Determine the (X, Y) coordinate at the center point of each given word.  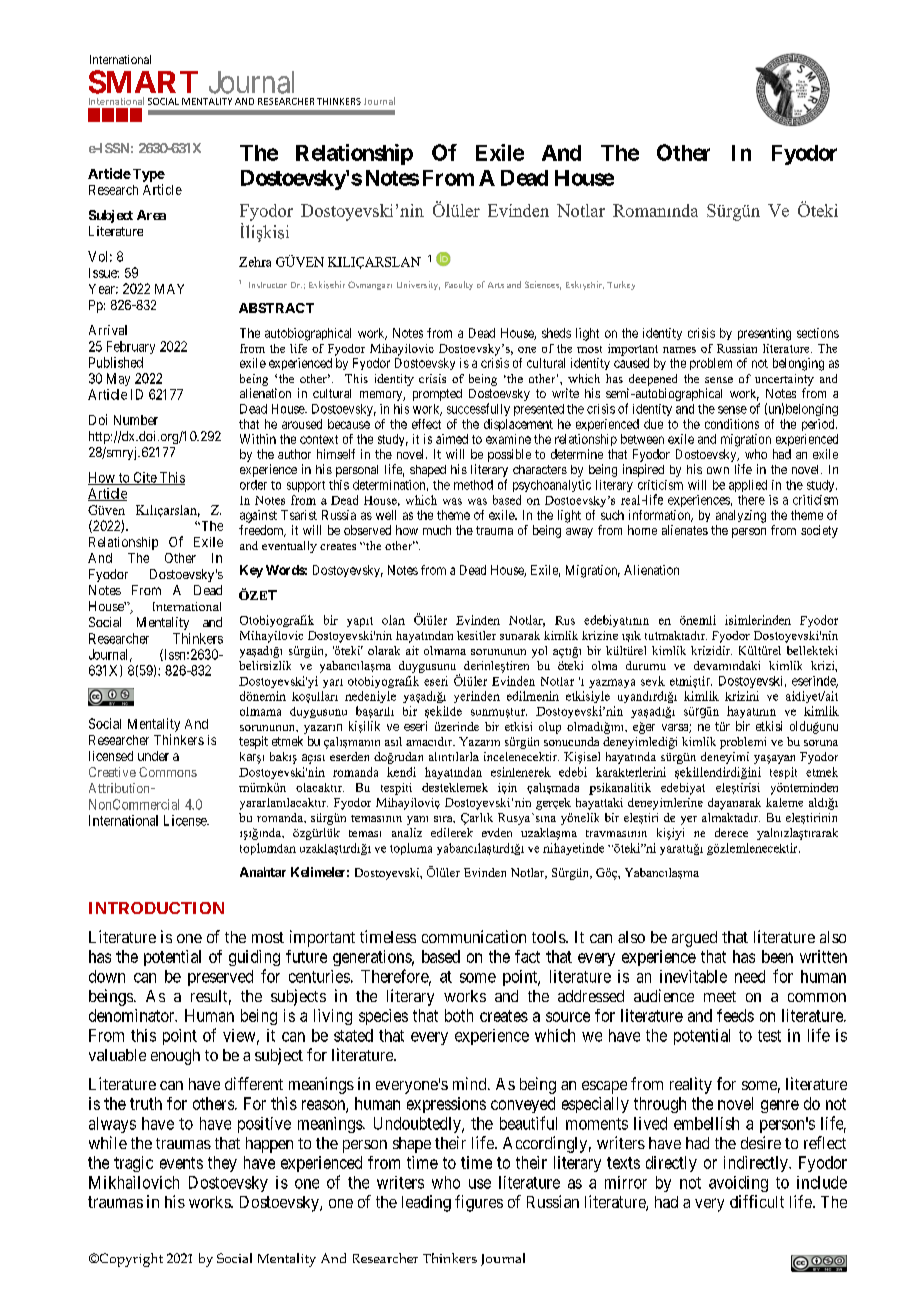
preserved (220, 978)
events (181, 1163)
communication (474, 936)
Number (136, 420)
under (153, 756)
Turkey (621, 285)
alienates (685, 530)
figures (479, 1203)
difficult (757, 1201)
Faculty (459, 285)
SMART (143, 82)
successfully (478, 409)
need (750, 976)
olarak (384, 650)
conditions (732, 424)
